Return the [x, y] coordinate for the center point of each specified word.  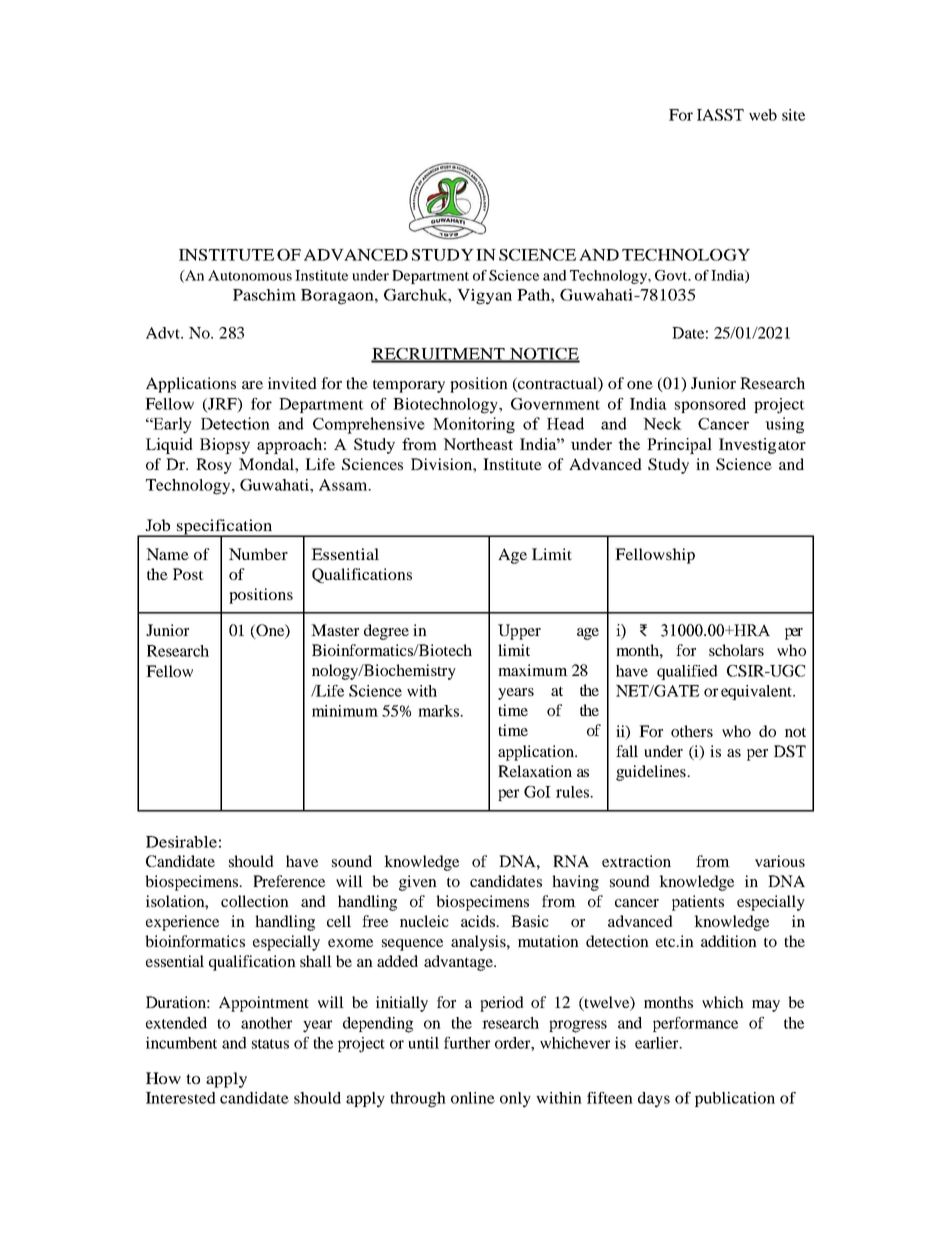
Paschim [264, 295]
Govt [672, 275]
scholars [736, 650]
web [763, 115]
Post [188, 574]
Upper [519, 632]
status [270, 1044]
